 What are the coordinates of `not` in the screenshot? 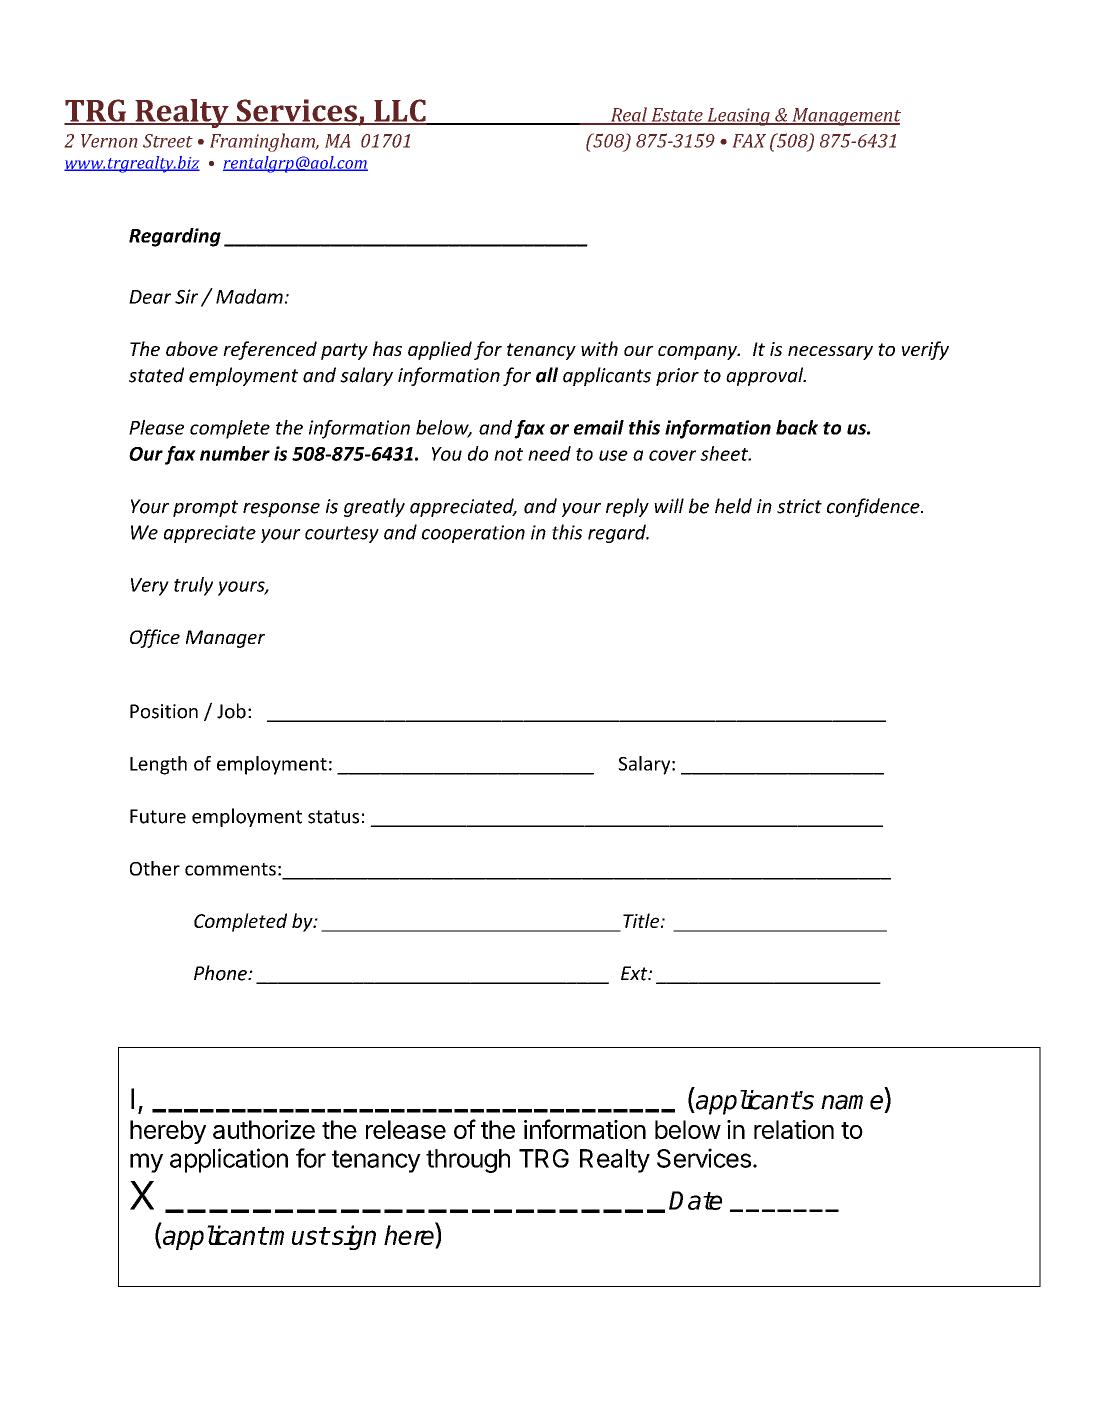 It's located at (508, 454).
